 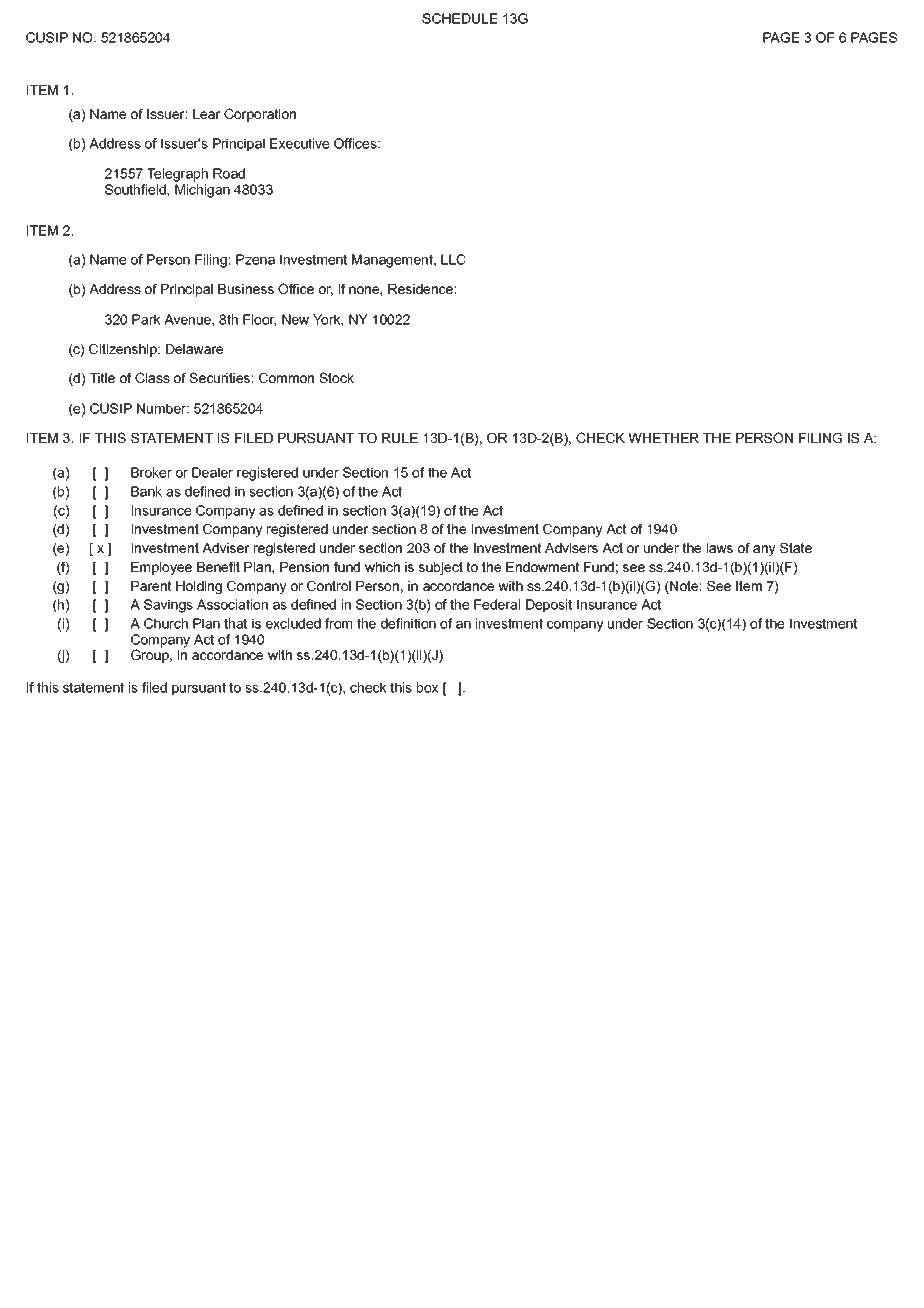 I want to click on Church, so click(x=166, y=623).
